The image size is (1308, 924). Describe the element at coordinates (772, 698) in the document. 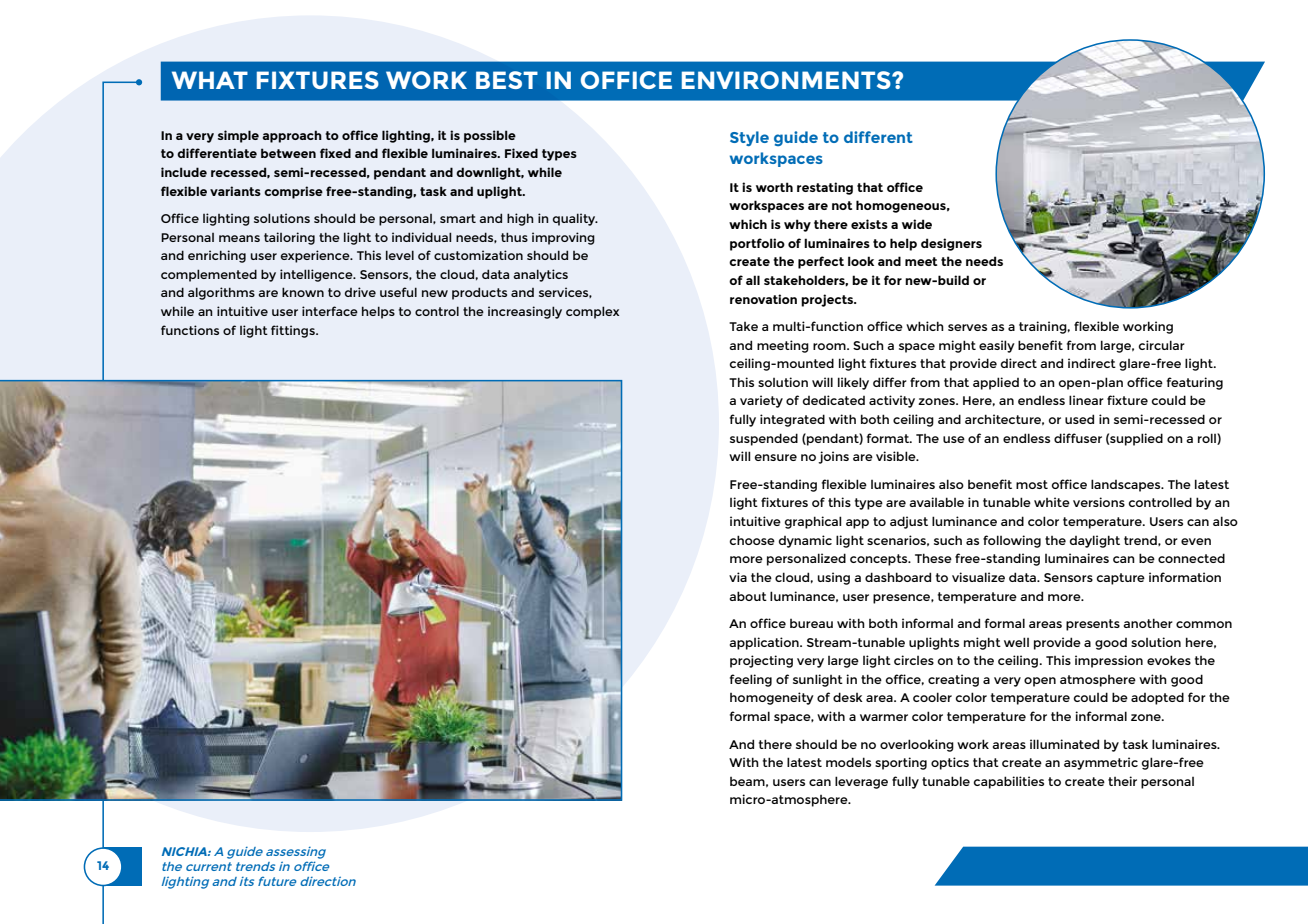

I see `homogeneity` at that location.
